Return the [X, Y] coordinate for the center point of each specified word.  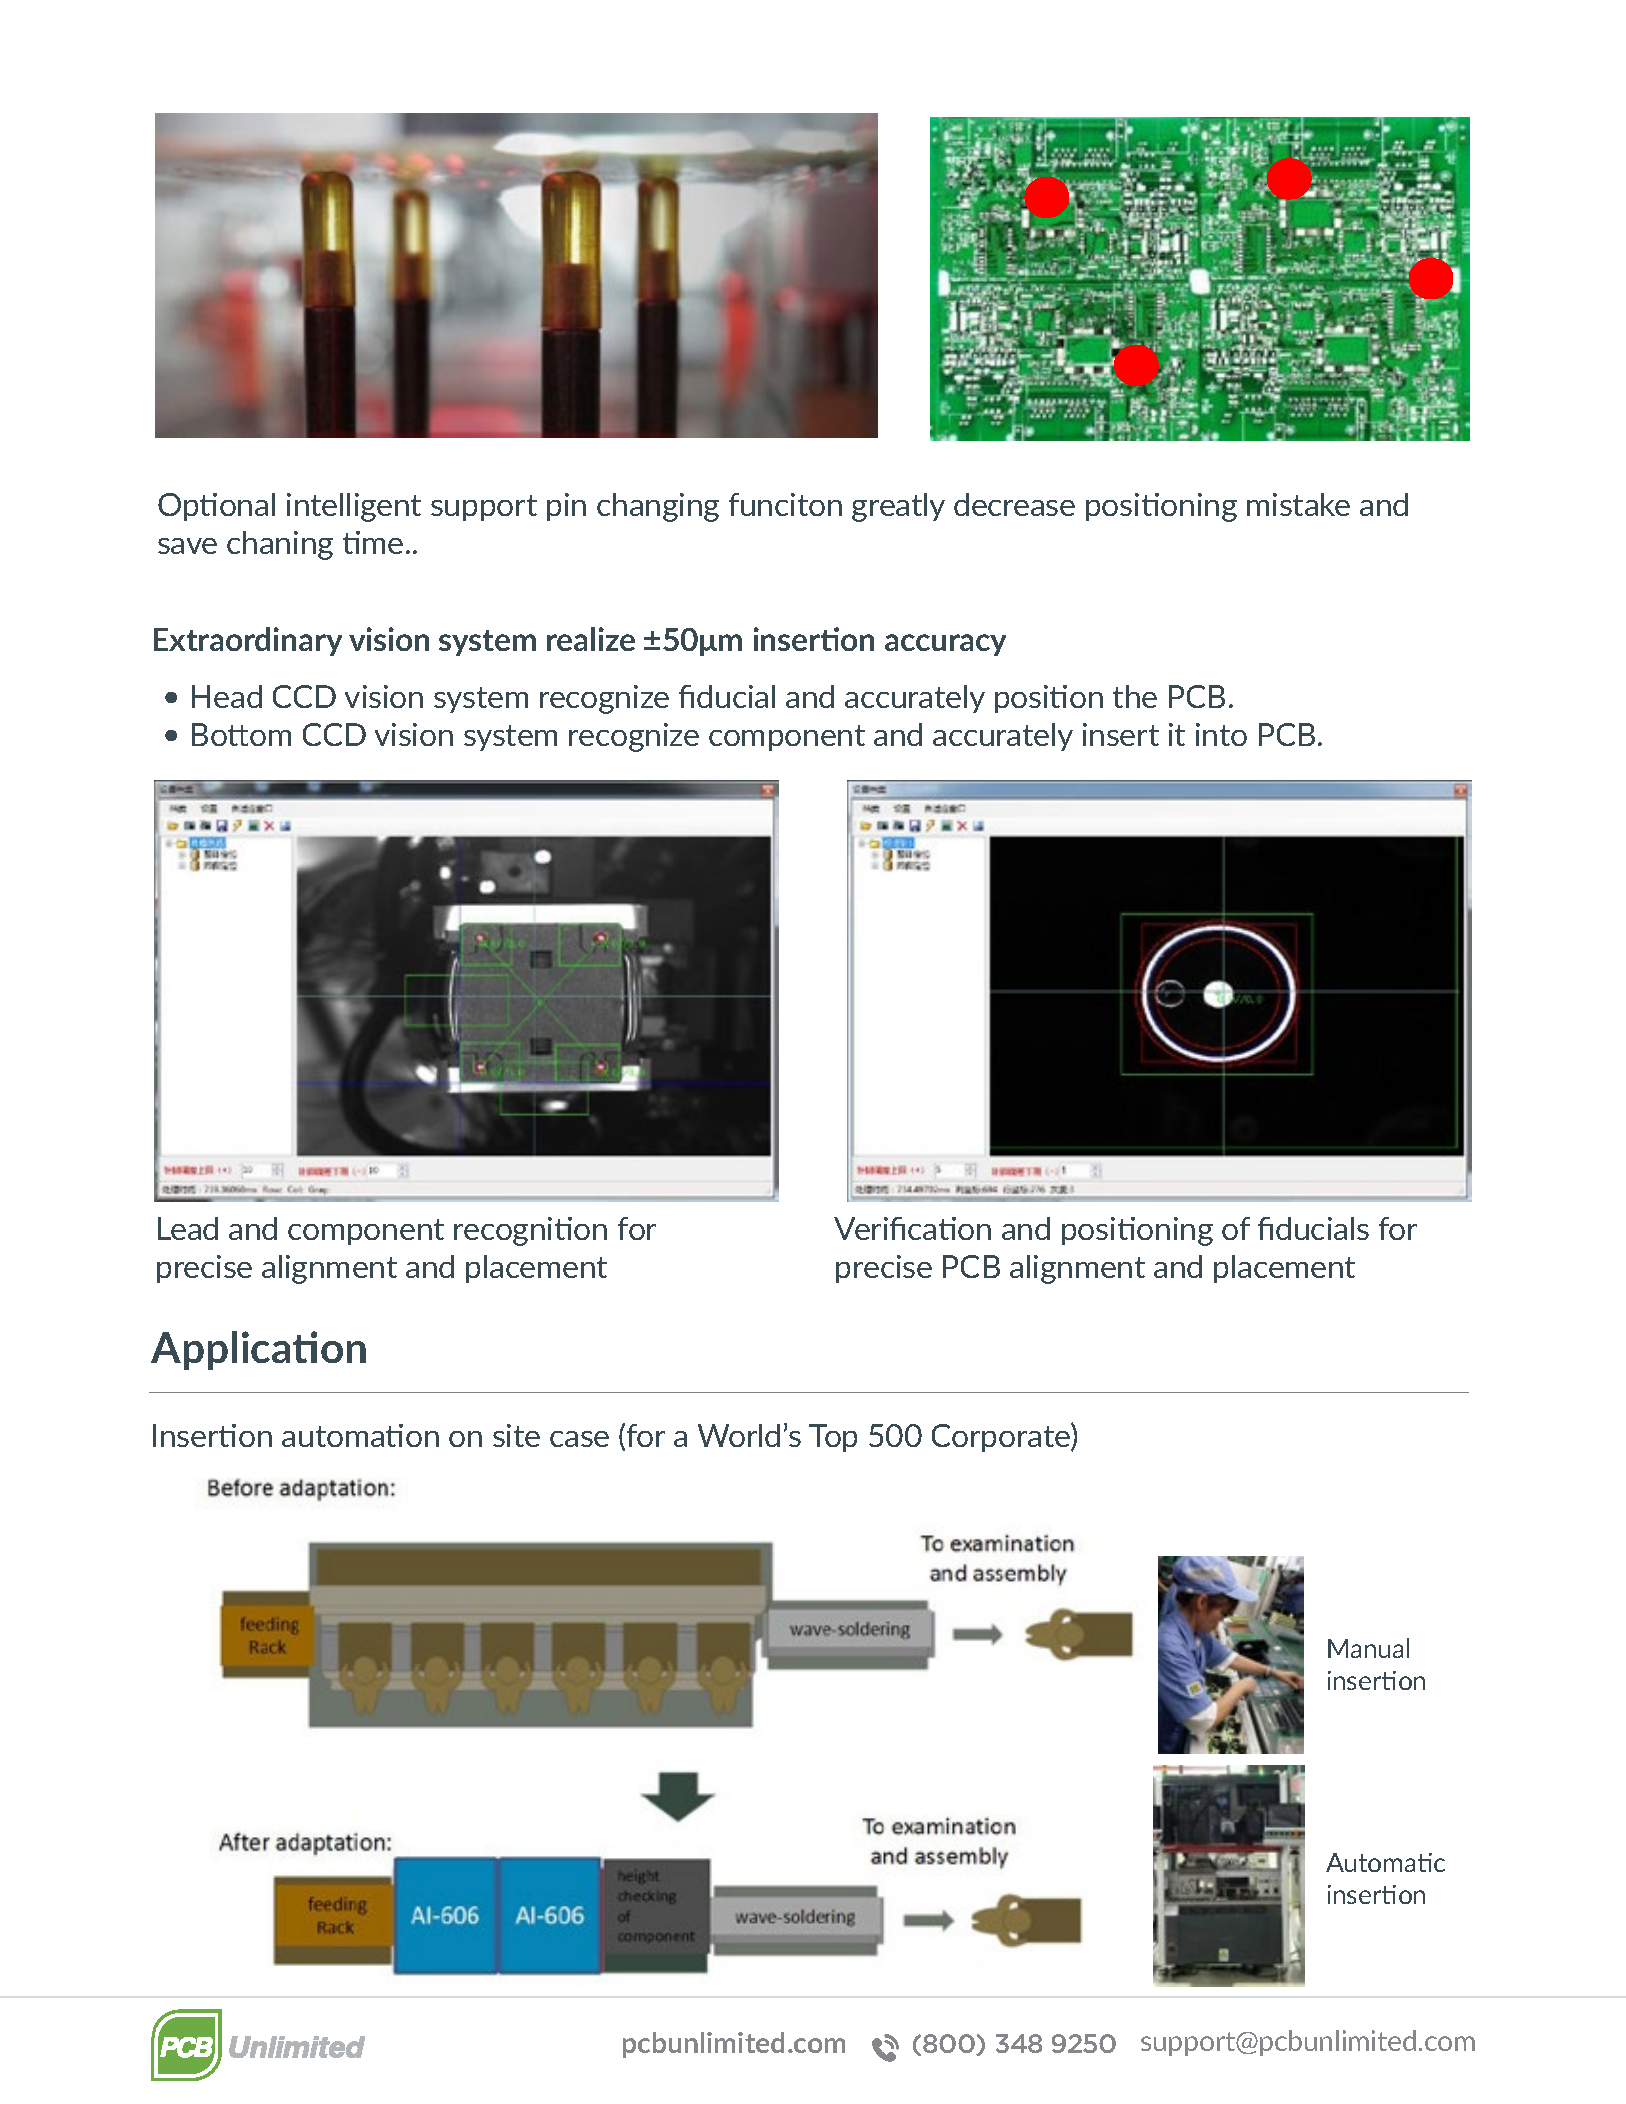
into [1221, 734]
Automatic [1385, 1862]
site [516, 1435]
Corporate [1002, 1437]
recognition [530, 1231]
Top [833, 1438]
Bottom [241, 734]
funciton [785, 504]
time [373, 542]
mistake [1298, 504]
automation [360, 1435]
